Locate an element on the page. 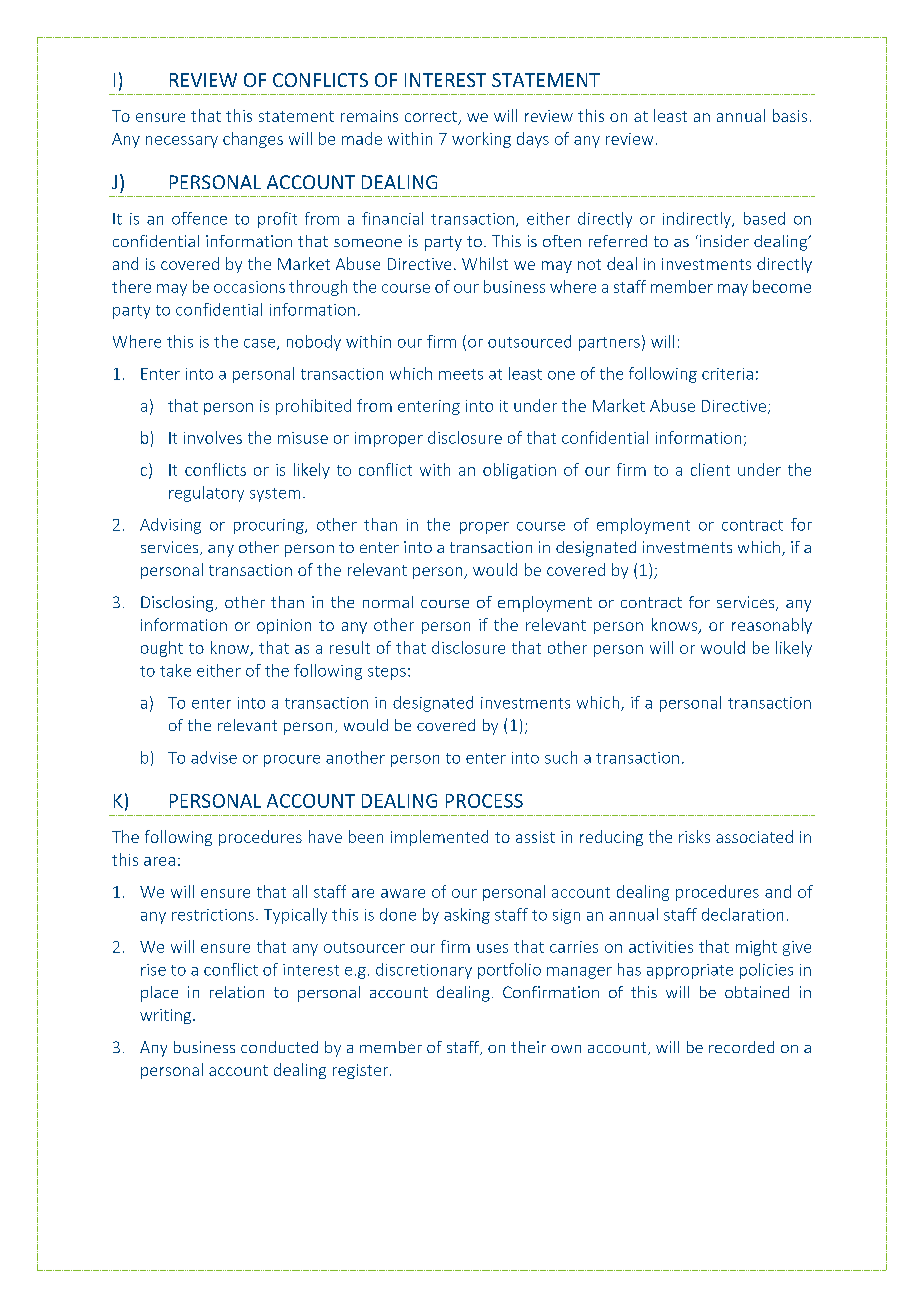 This document has width=924, height=1308. normal is located at coordinates (388, 602).
